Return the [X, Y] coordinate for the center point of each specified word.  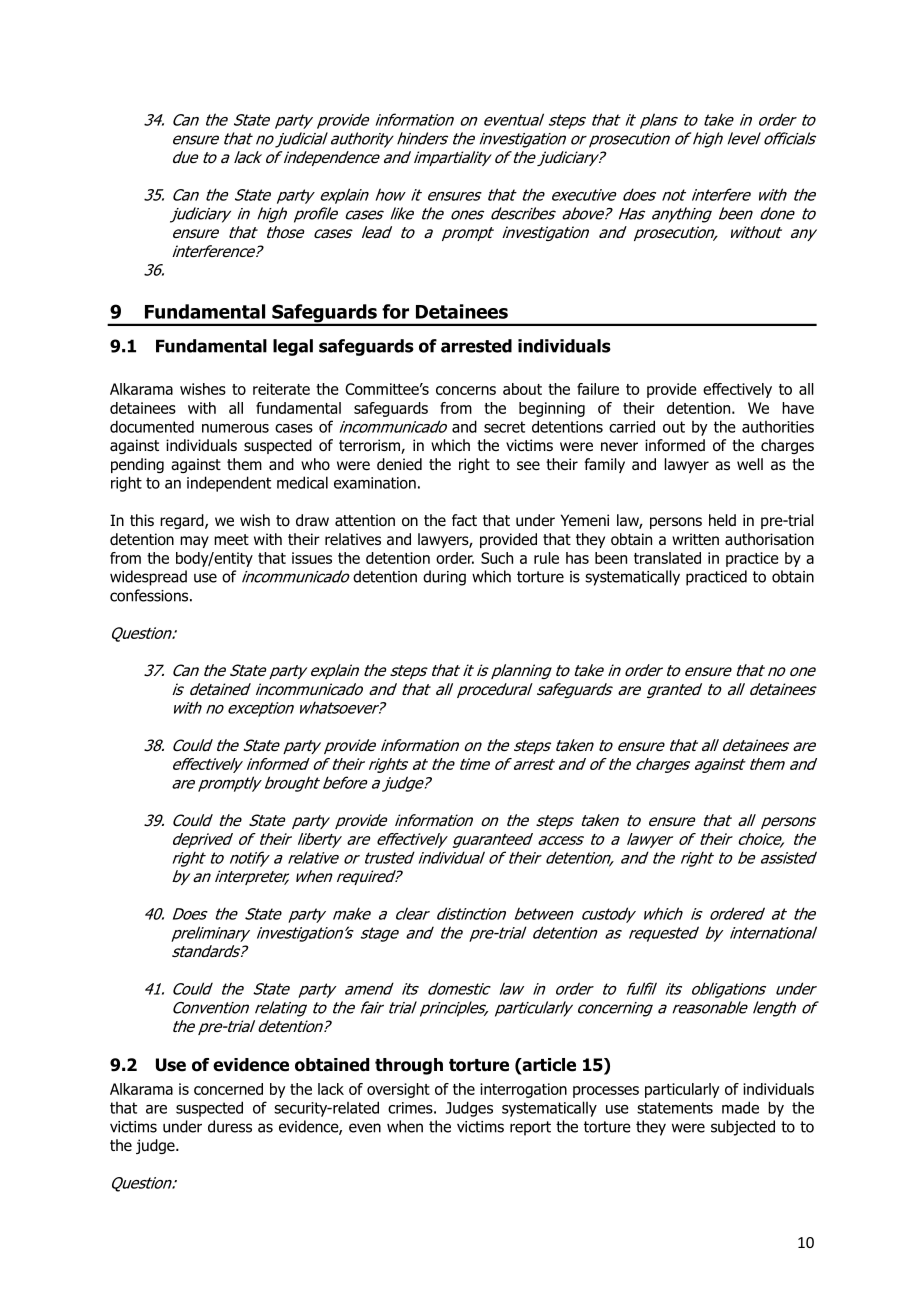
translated [667, 558]
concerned [228, 1089]
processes [606, 1092]
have [798, 408]
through [409, 1066]
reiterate [281, 389]
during [444, 578]
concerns [466, 390]
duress [230, 1126]
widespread [148, 578]
